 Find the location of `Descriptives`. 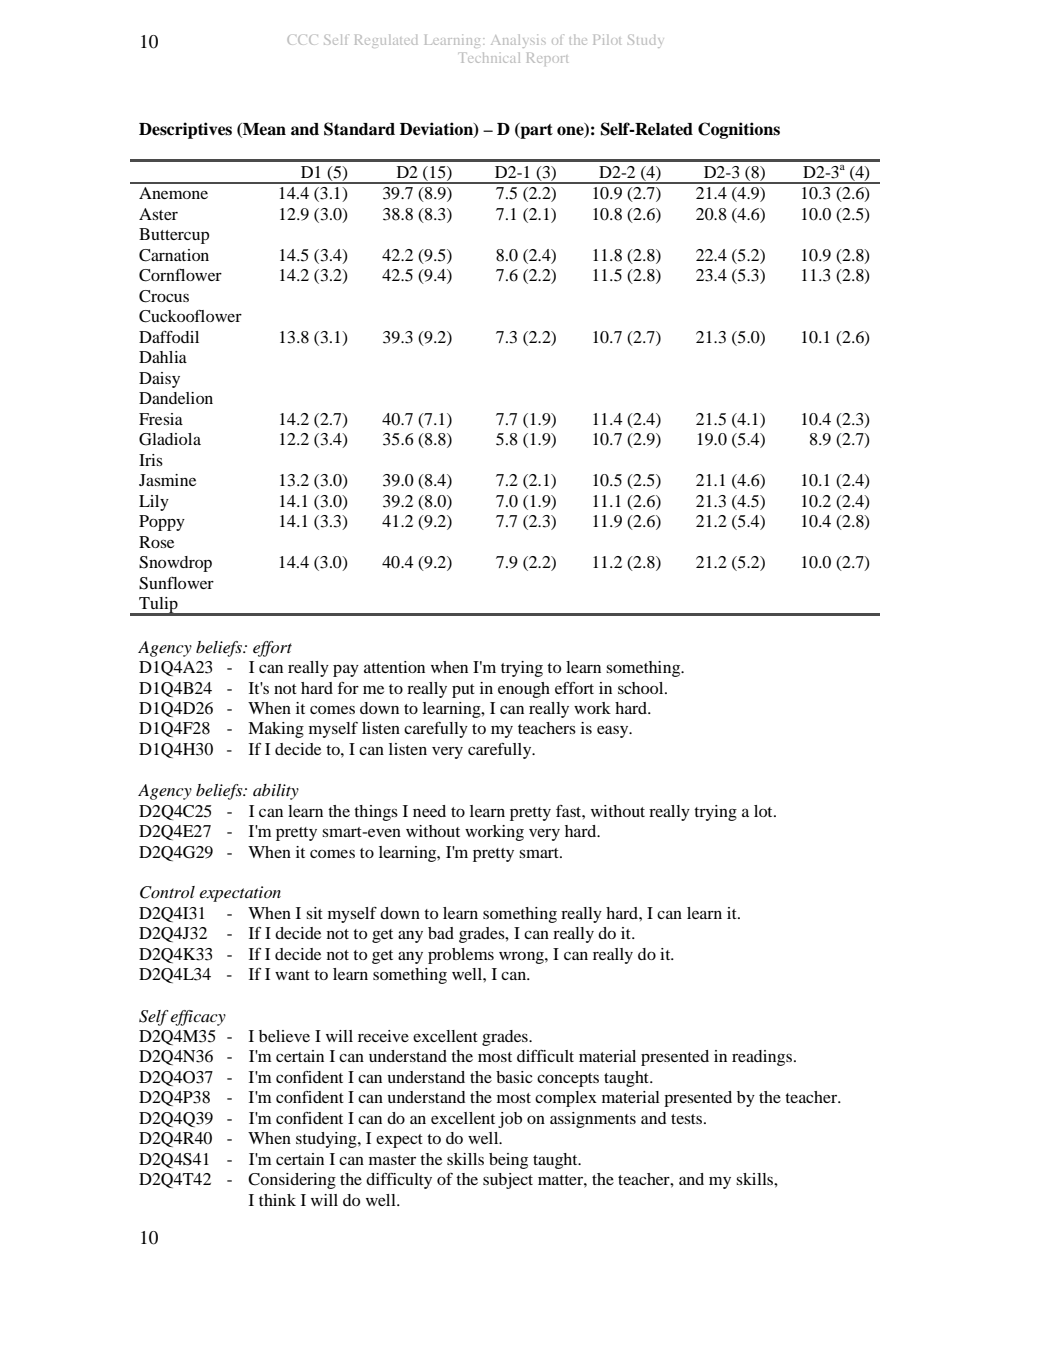

Descriptives is located at coordinates (185, 130).
